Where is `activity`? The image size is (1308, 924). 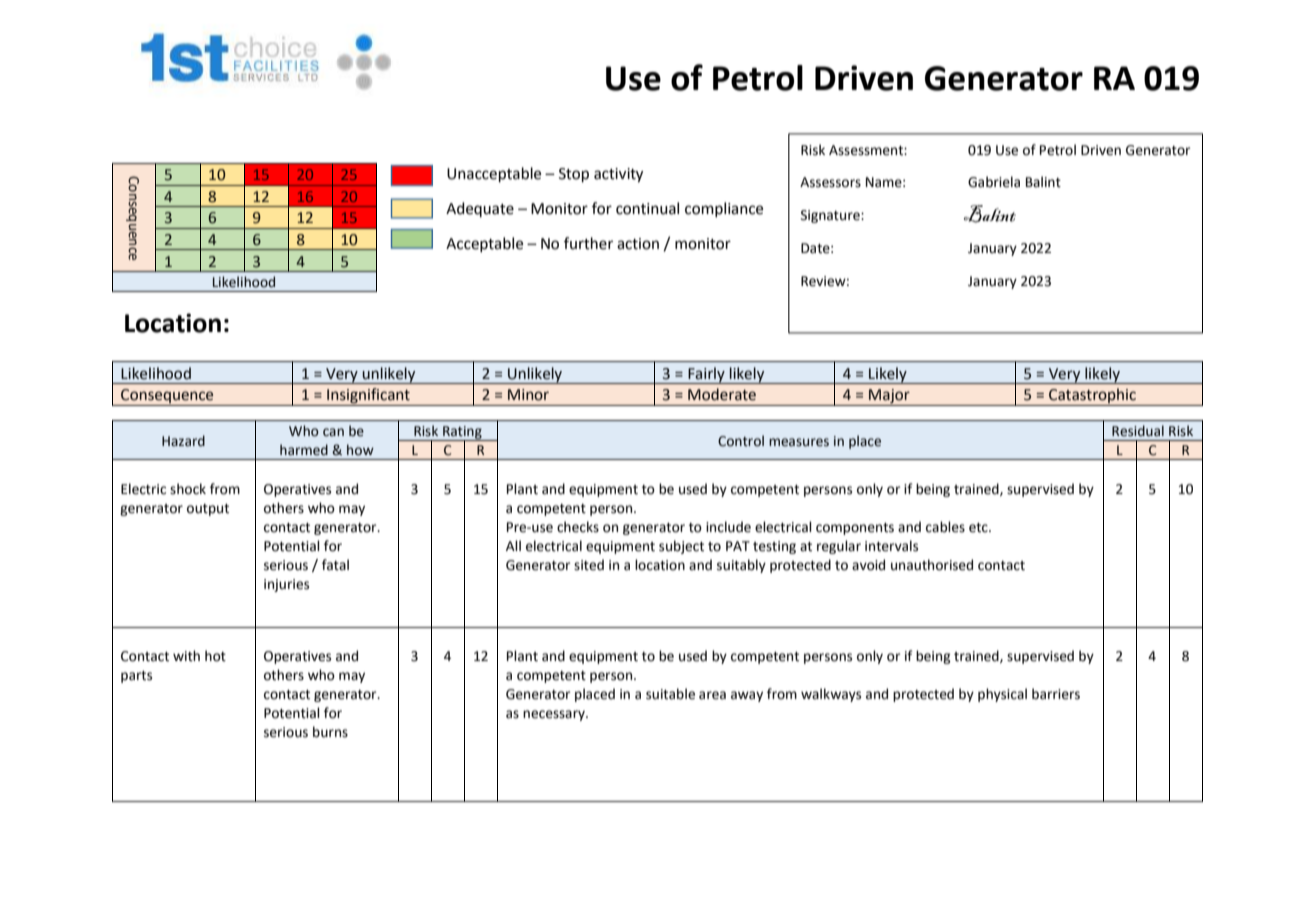 activity is located at coordinates (618, 175).
